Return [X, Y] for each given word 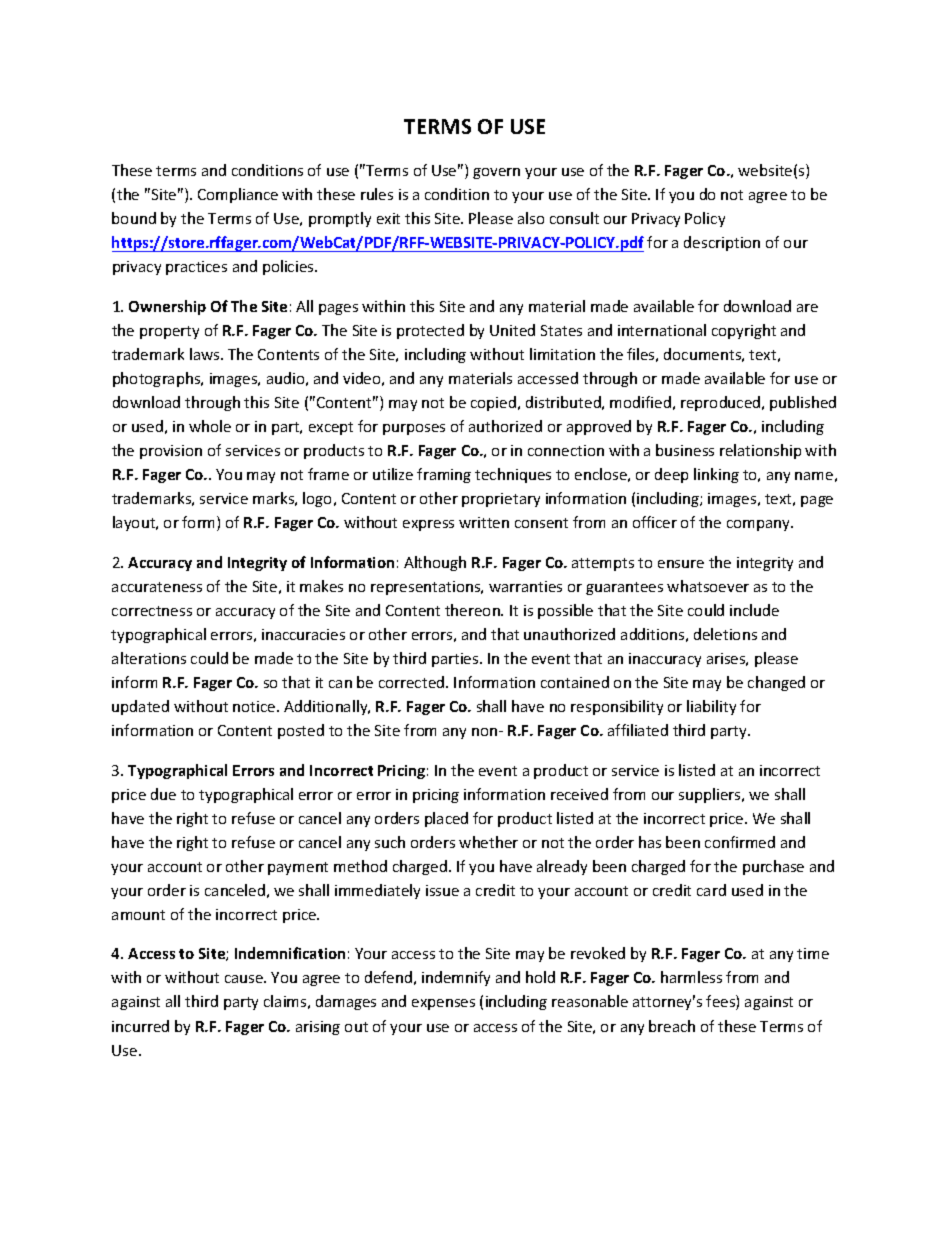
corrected [413, 682]
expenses [443, 1004]
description [722, 243]
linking [716, 475]
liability [711, 707]
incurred [140, 1026]
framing [444, 475]
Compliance [238, 195]
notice [255, 706]
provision [171, 452]
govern [496, 173]
